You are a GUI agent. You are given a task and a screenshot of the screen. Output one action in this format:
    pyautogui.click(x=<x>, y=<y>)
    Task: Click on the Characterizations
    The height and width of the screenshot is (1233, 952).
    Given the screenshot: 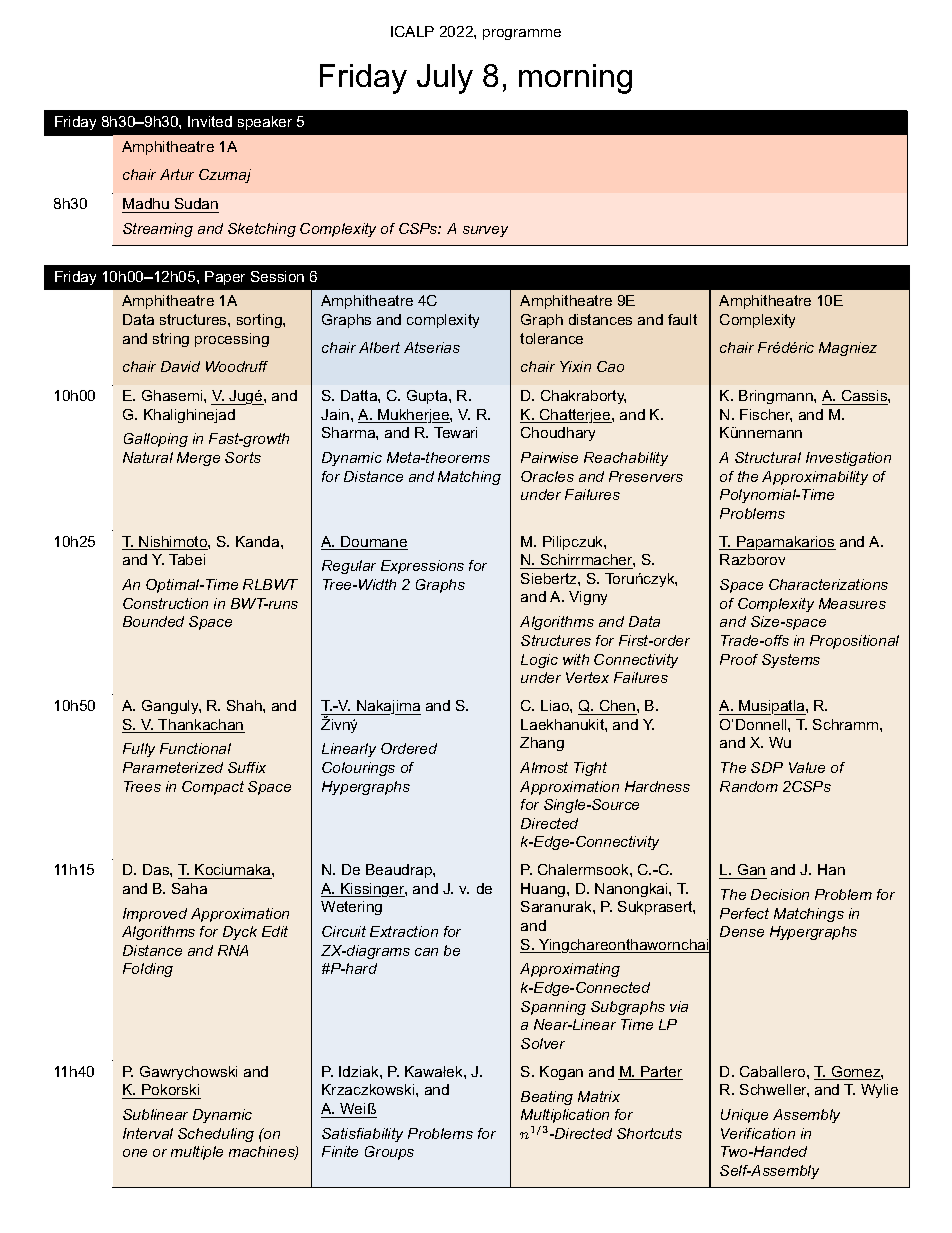 What is the action you would take?
    pyautogui.click(x=828, y=584)
